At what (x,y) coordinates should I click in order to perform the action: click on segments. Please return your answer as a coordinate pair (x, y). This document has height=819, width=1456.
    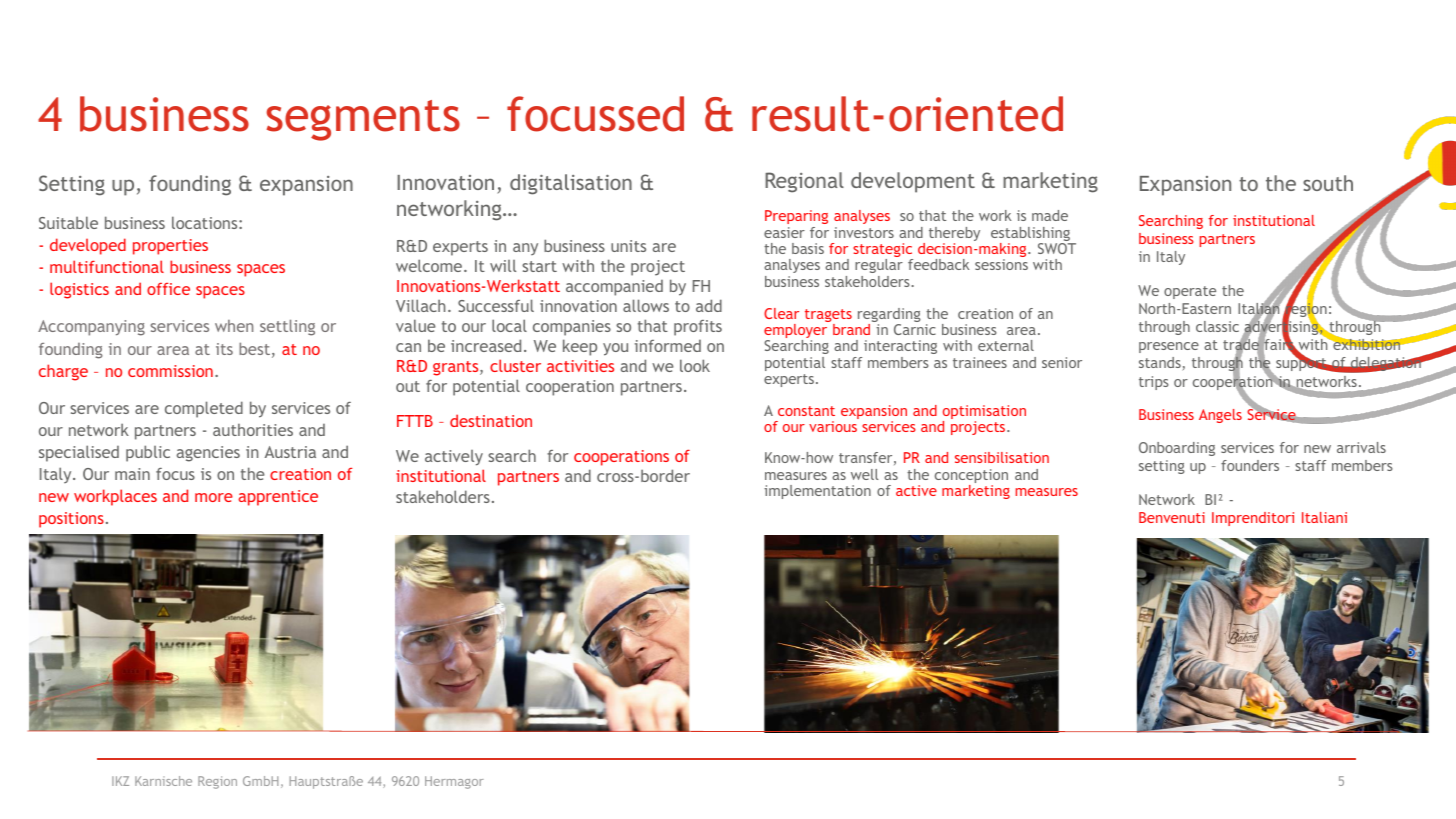
    Looking at the image, I should click on (363, 120).
